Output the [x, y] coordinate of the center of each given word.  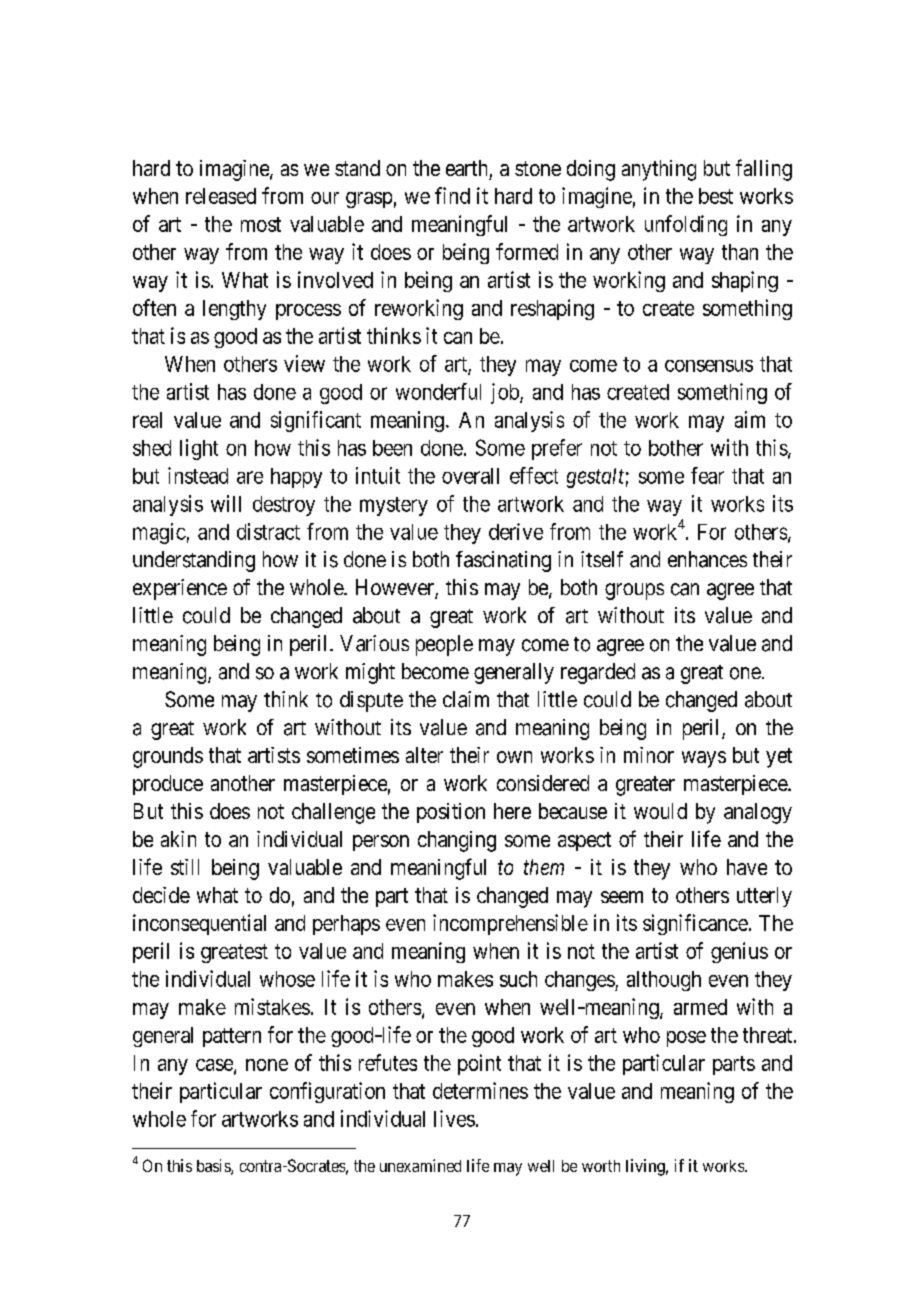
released [221, 196]
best [716, 196]
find [452, 195]
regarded [598, 673]
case [215, 1066]
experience [180, 589]
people [444, 645]
